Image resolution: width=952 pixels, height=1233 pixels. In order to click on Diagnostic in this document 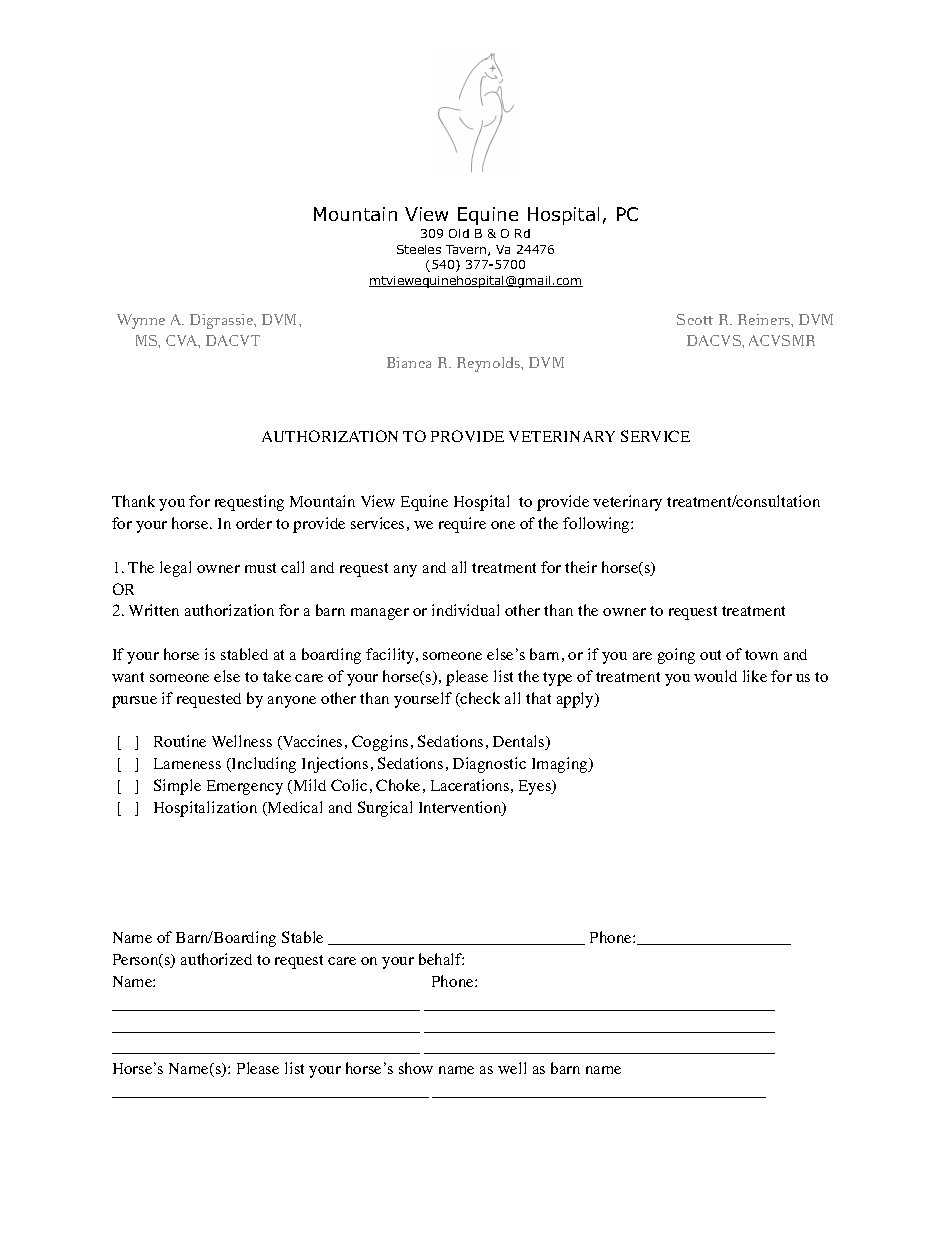, I will do `click(489, 765)`.
